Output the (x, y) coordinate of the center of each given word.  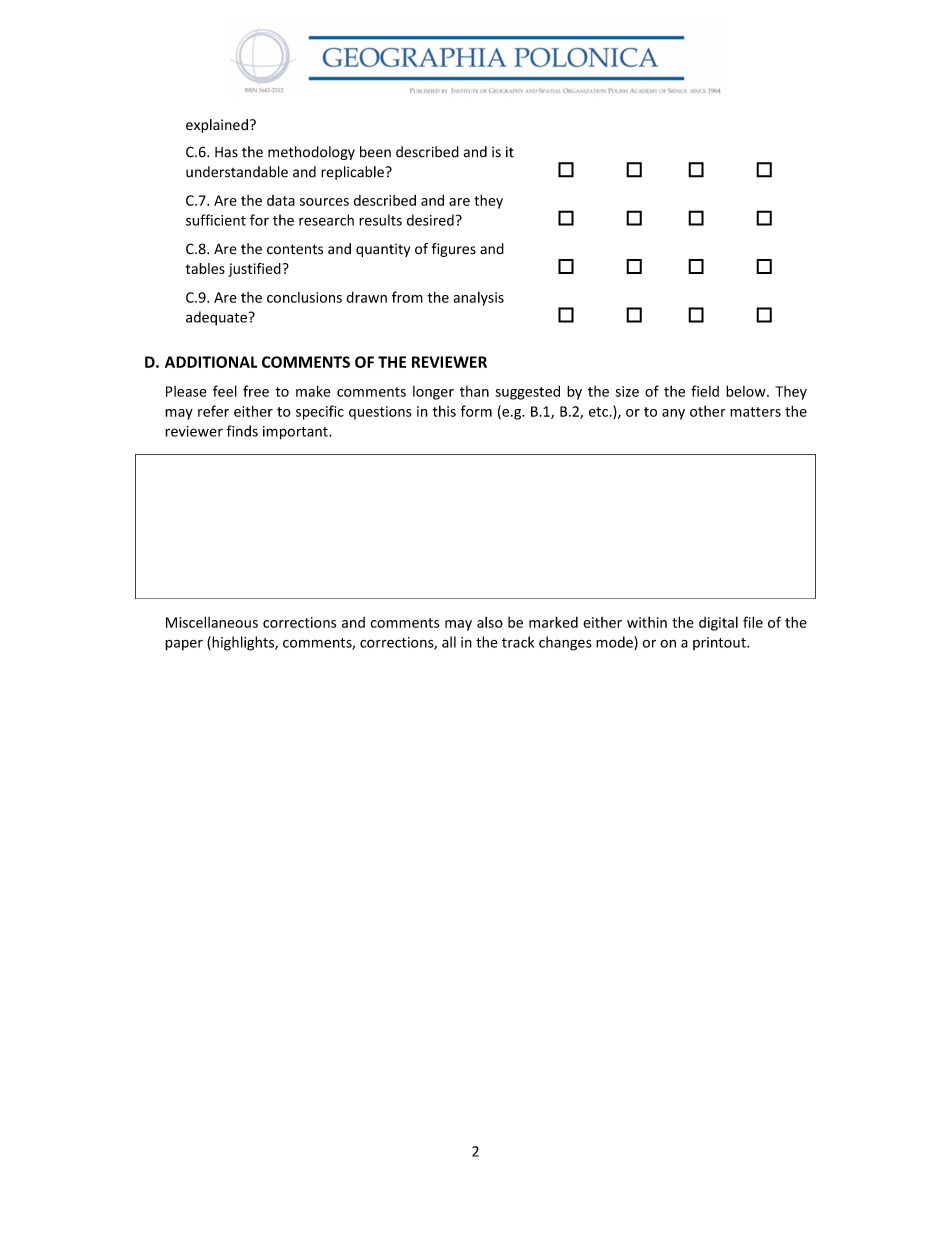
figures (454, 250)
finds (242, 431)
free (256, 391)
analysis (478, 298)
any (673, 414)
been (375, 152)
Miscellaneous (212, 622)
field (705, 391)
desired (430, 220)
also (490, 622)
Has (226, 152)
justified (254, 270)
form (476, 411)
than (474, 391)
